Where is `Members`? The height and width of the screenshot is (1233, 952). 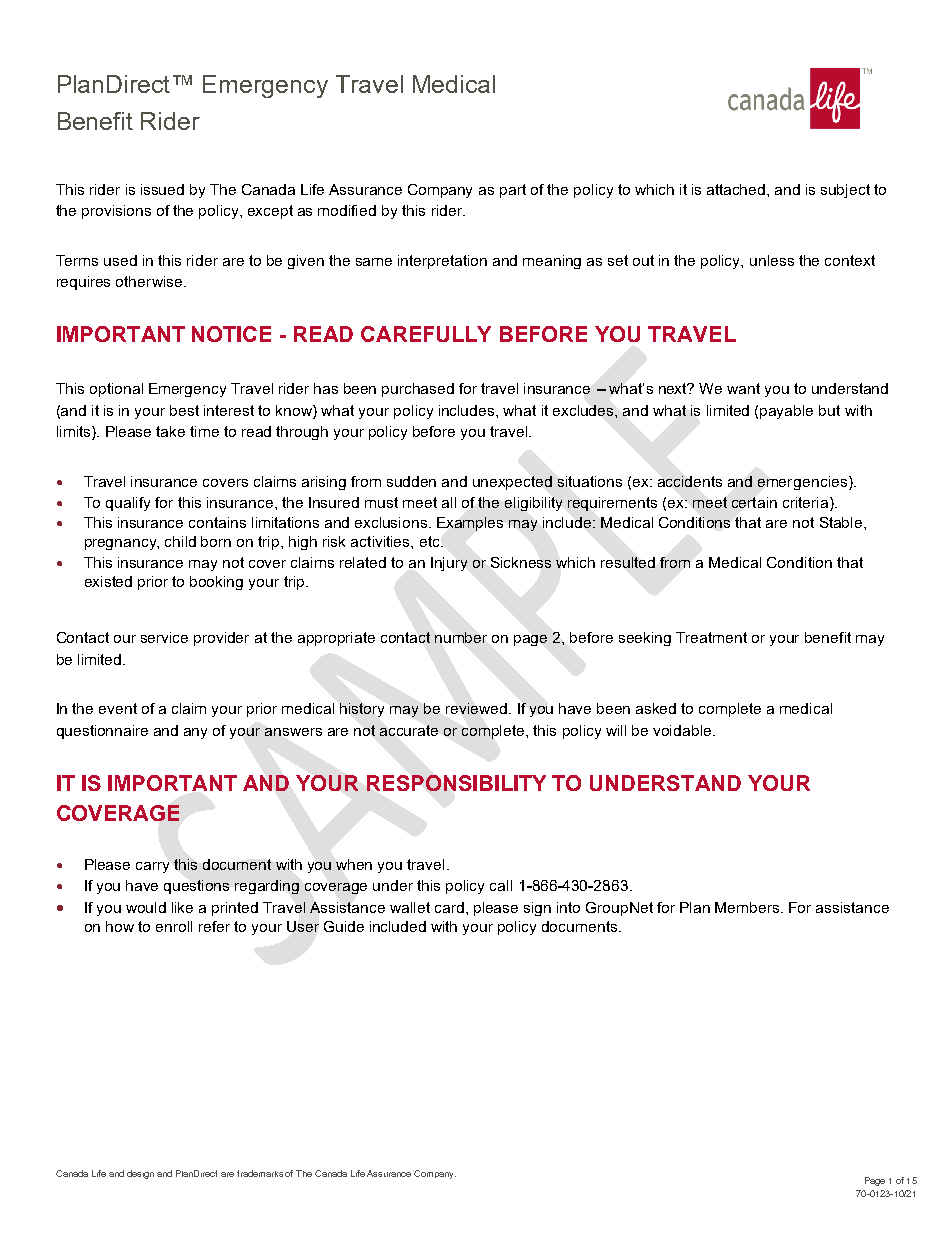
Members is located at coordinates (748, 907).
